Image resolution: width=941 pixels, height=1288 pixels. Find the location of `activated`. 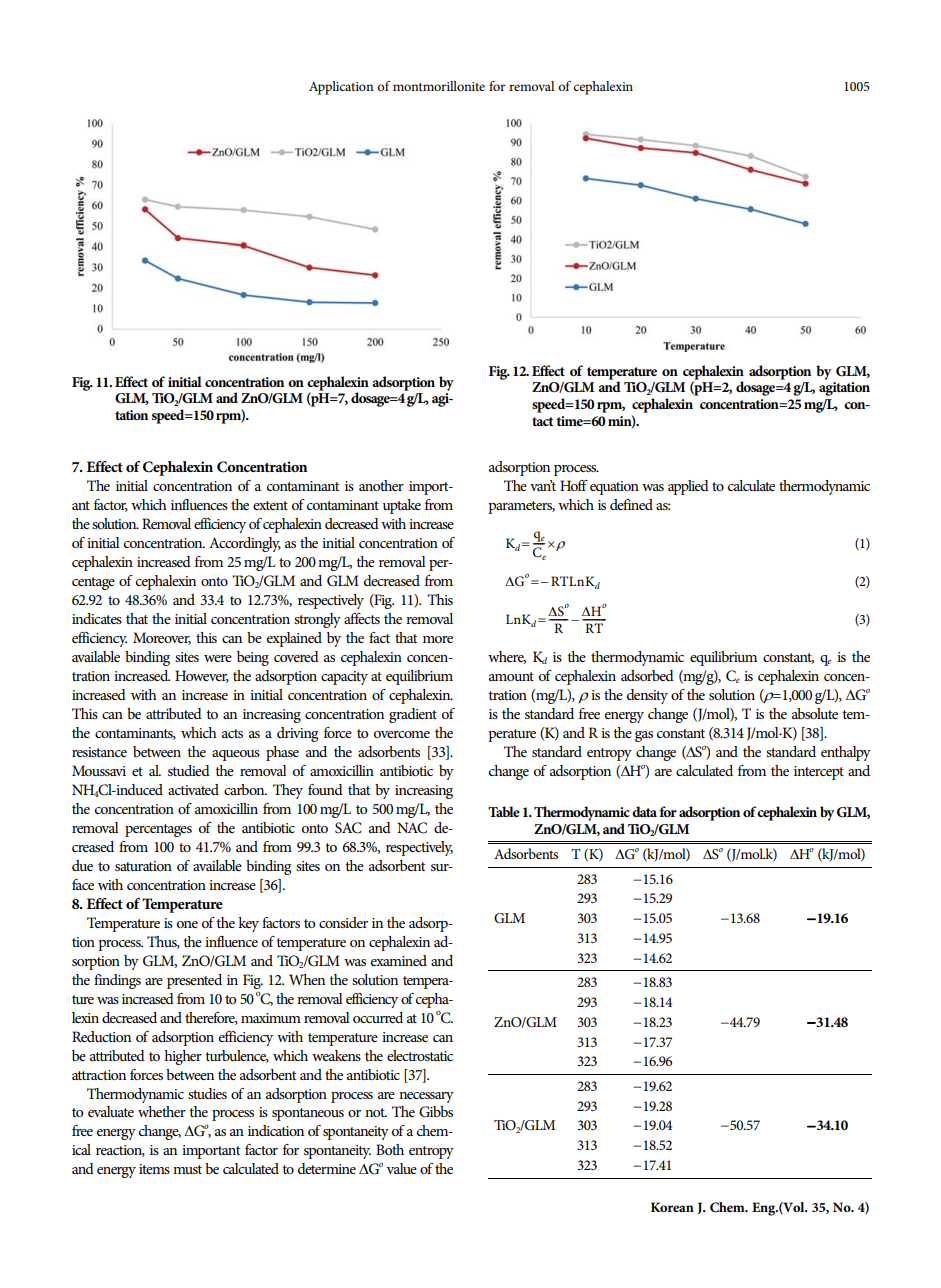

activated is located at coordinates (193, 789).
